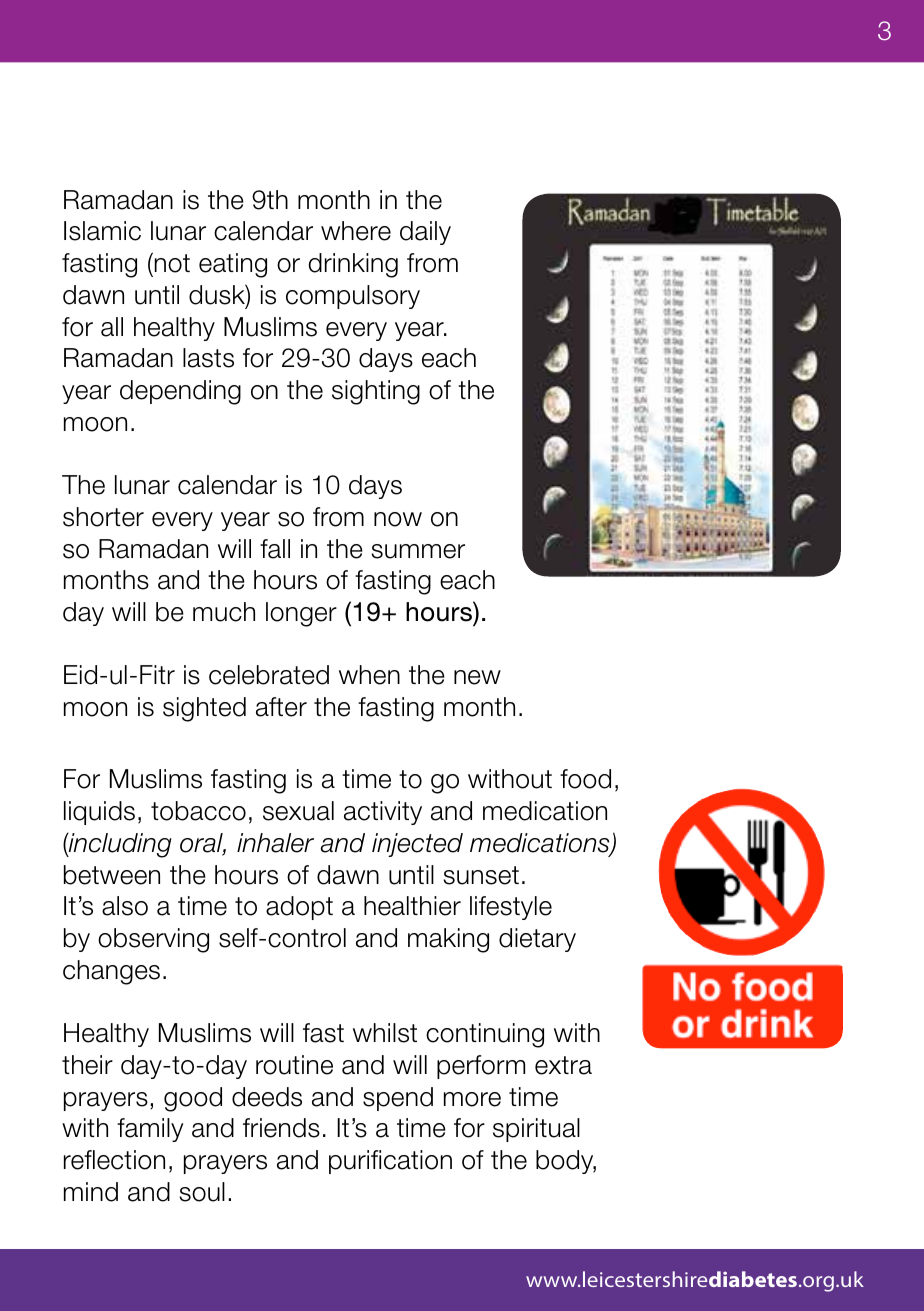 This page has height=1311, width=924. Describe the element at coordinates (511, 908) in the page. I see `lifestyle` at that location.
